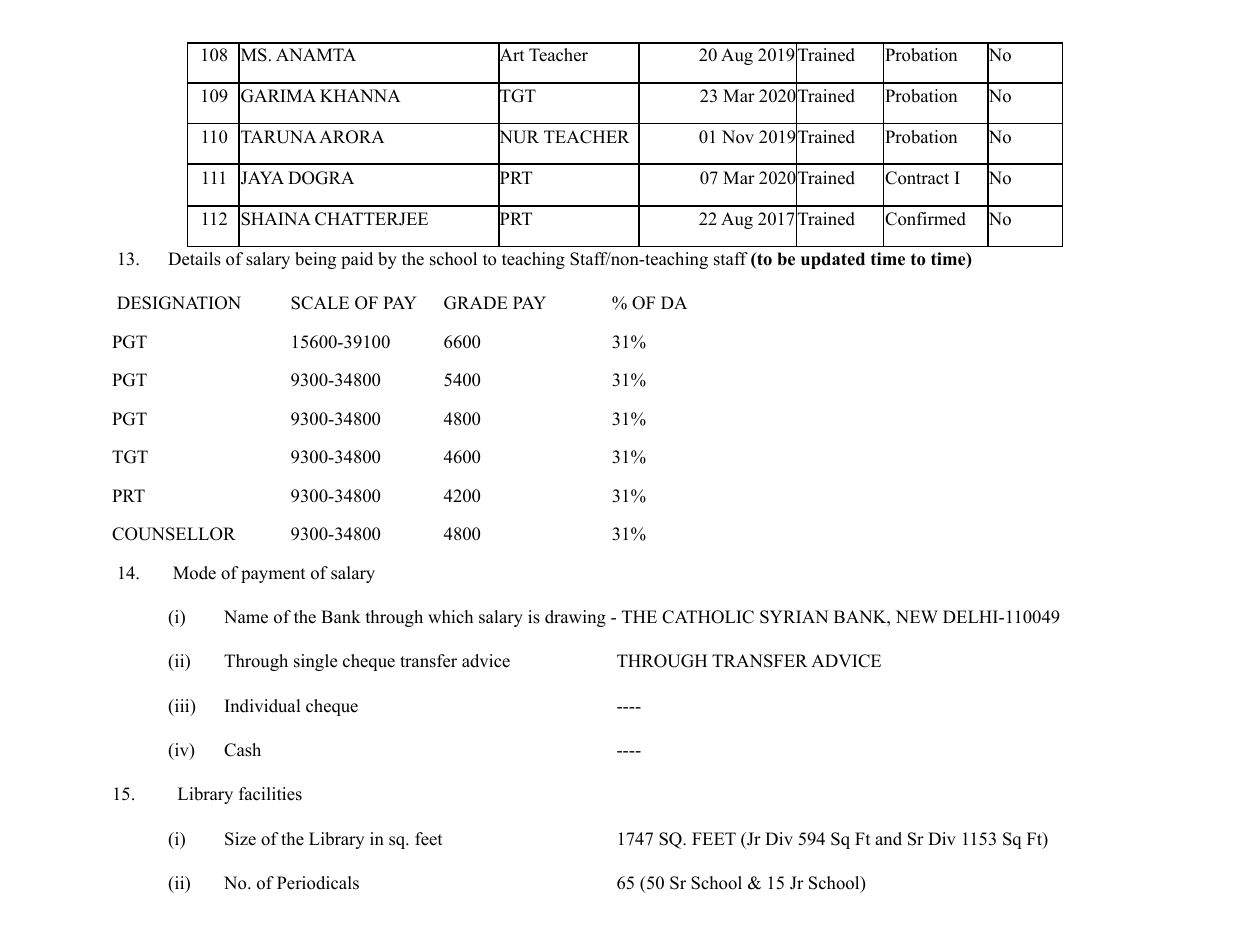 The image size is (1233, 952). What do you see at coordinates (318, 883) in the image?
I see `Periodicals` at bounding box center [318, 883].
